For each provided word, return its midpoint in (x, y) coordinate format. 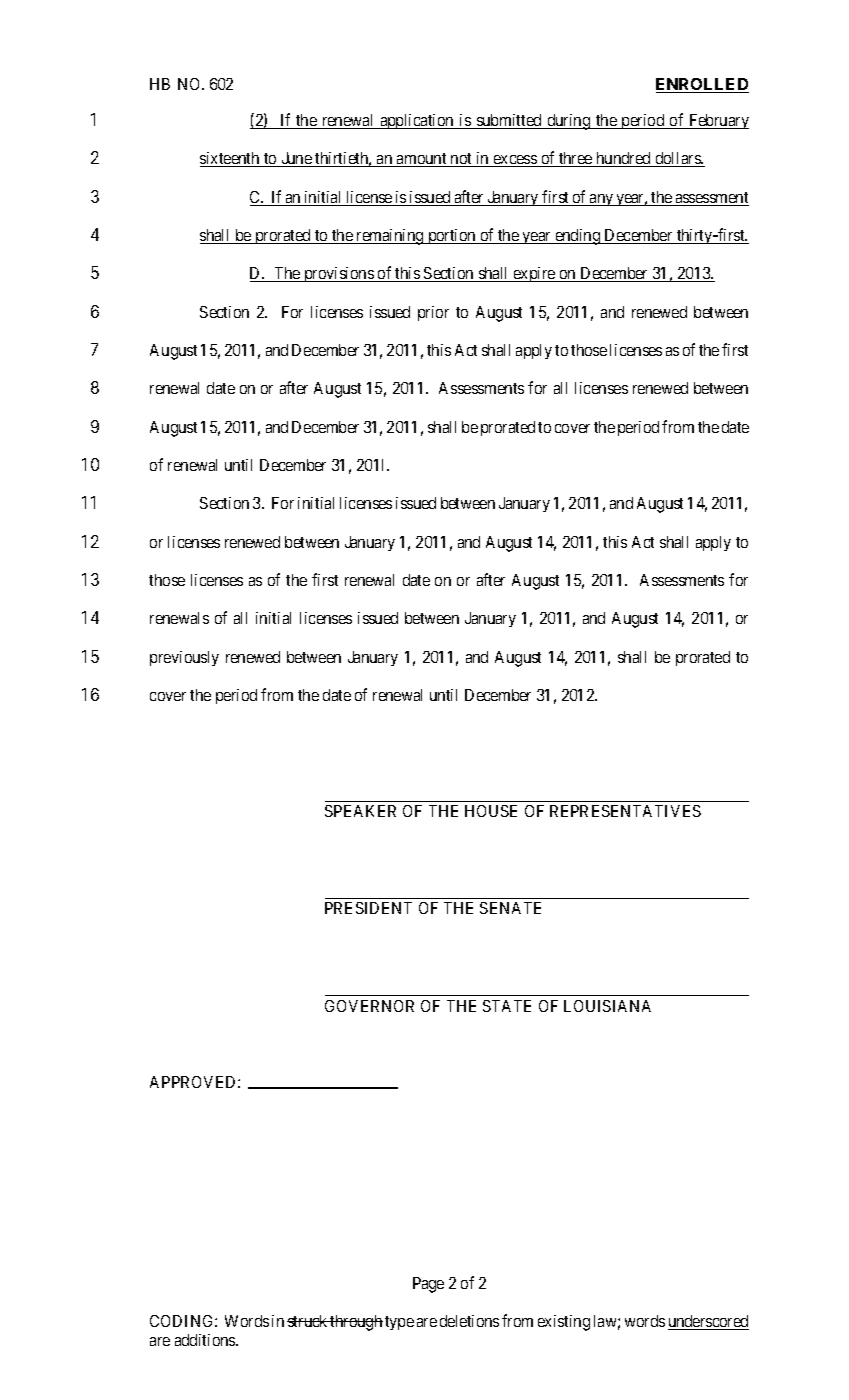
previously (184, 658)
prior (433, 313)
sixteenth (231, 159)
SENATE (510, 908)
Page (428, 1285)
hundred (623, 159)
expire (534, 274)
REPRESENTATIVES (625, 811)
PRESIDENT (368, 908)
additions (206, 1340)
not (462, 160)
